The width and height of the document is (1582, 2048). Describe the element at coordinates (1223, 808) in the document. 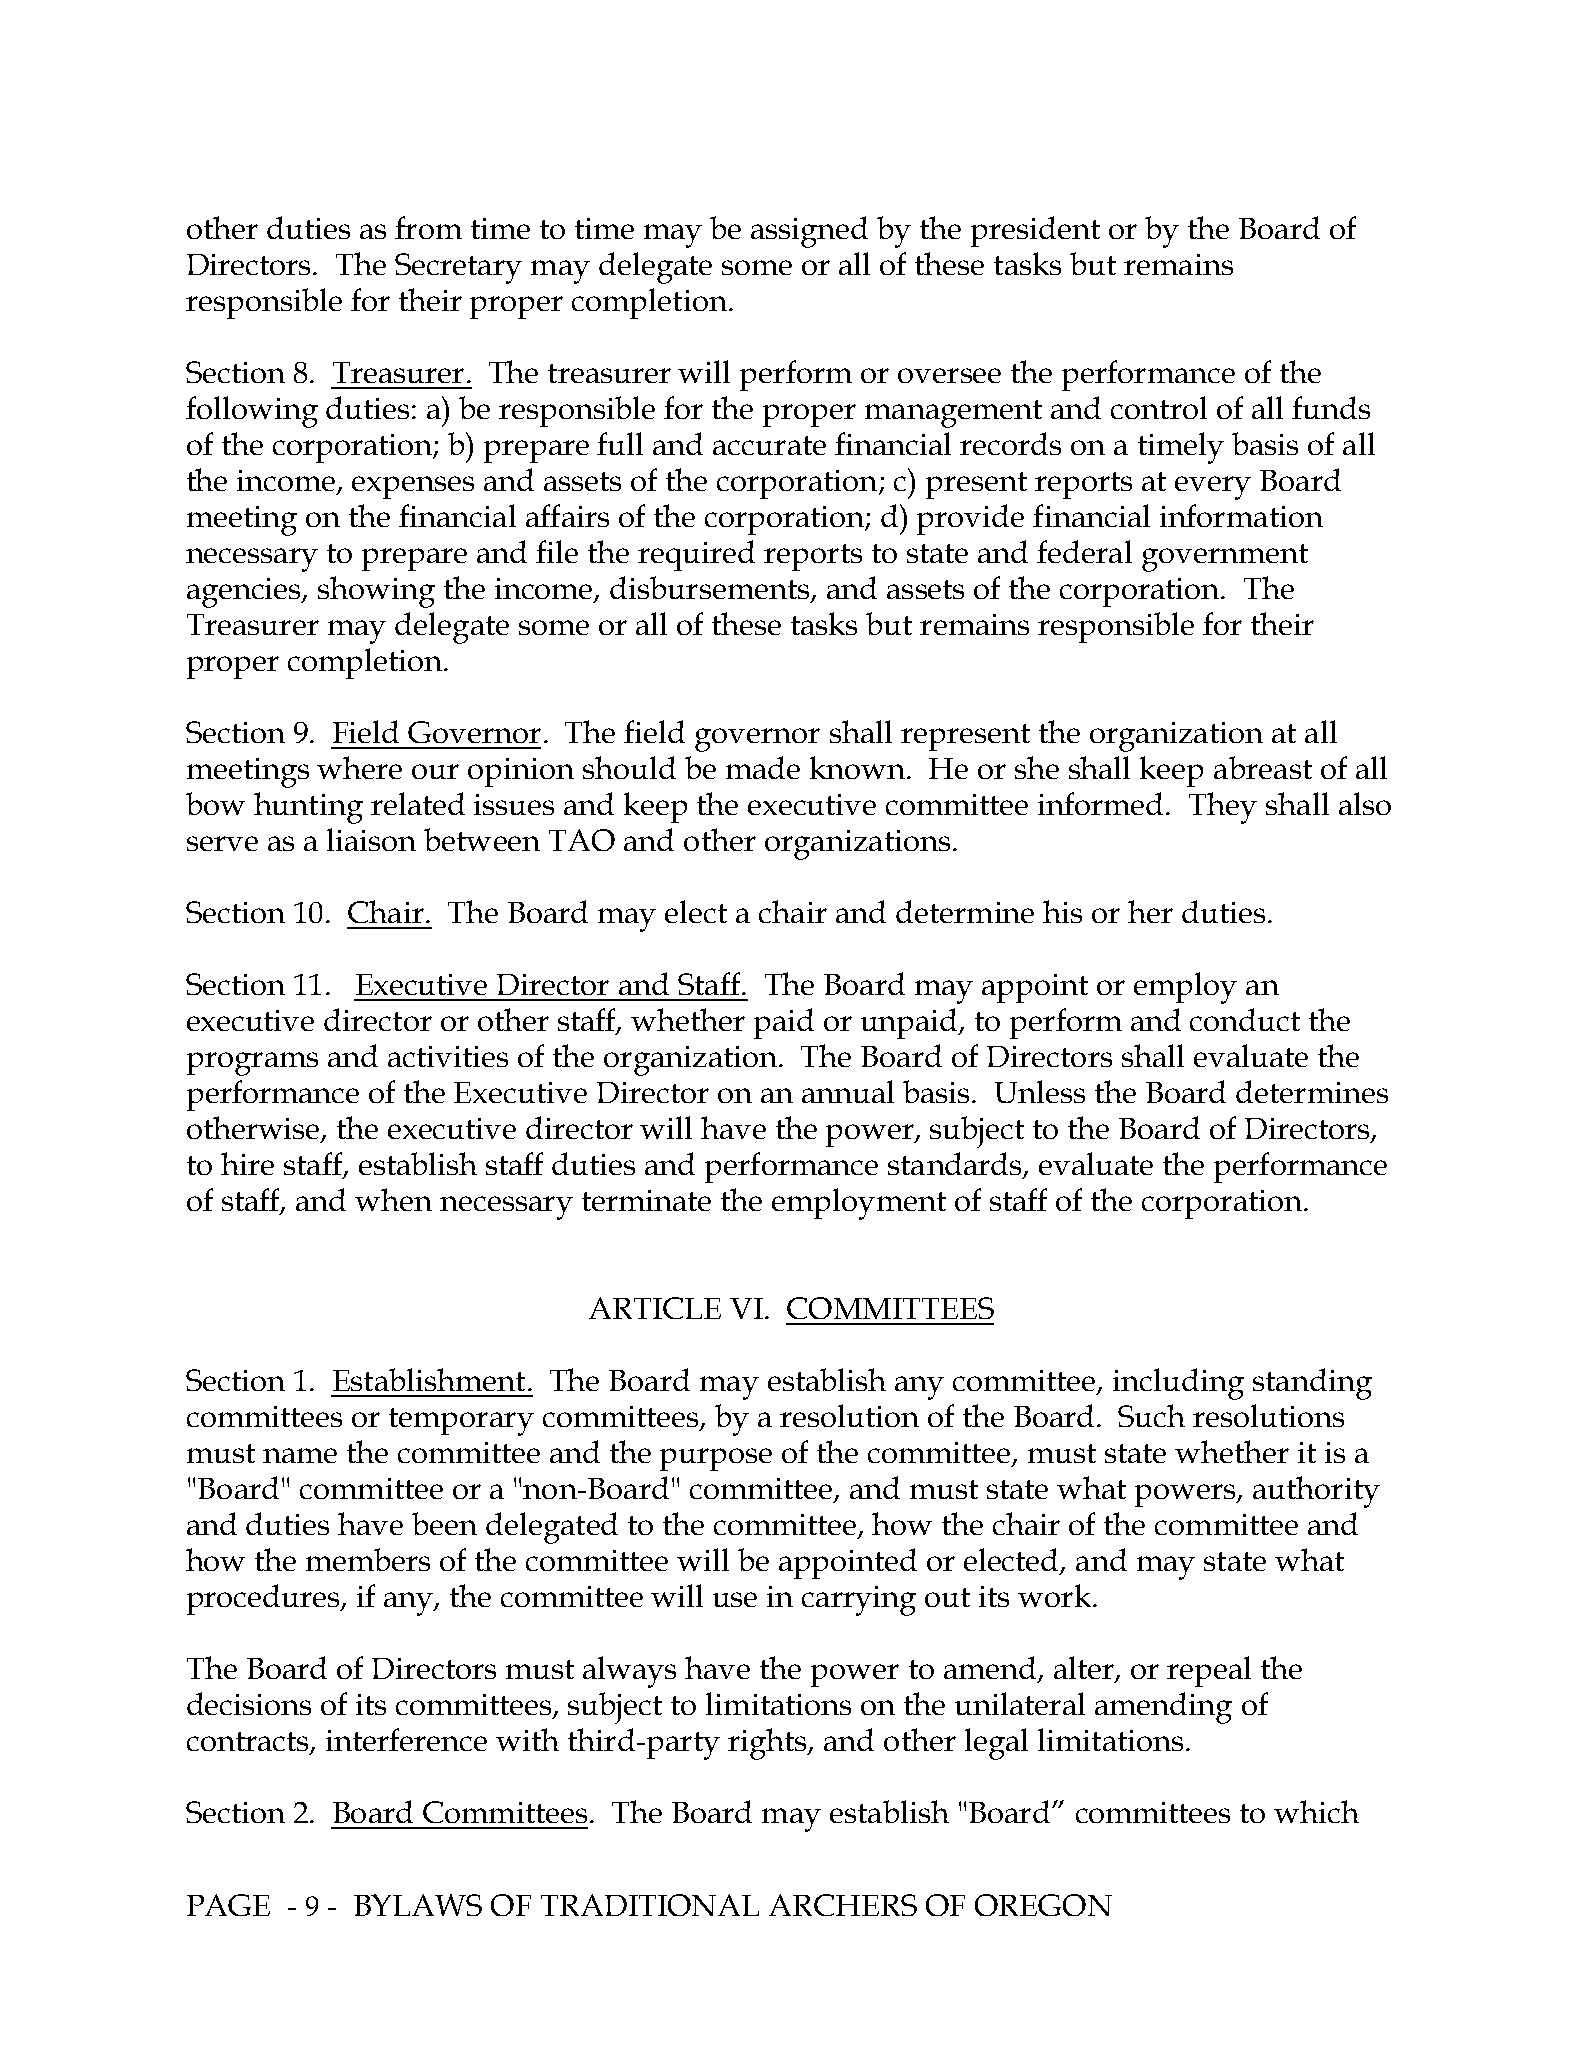

I see `They` at that location.
